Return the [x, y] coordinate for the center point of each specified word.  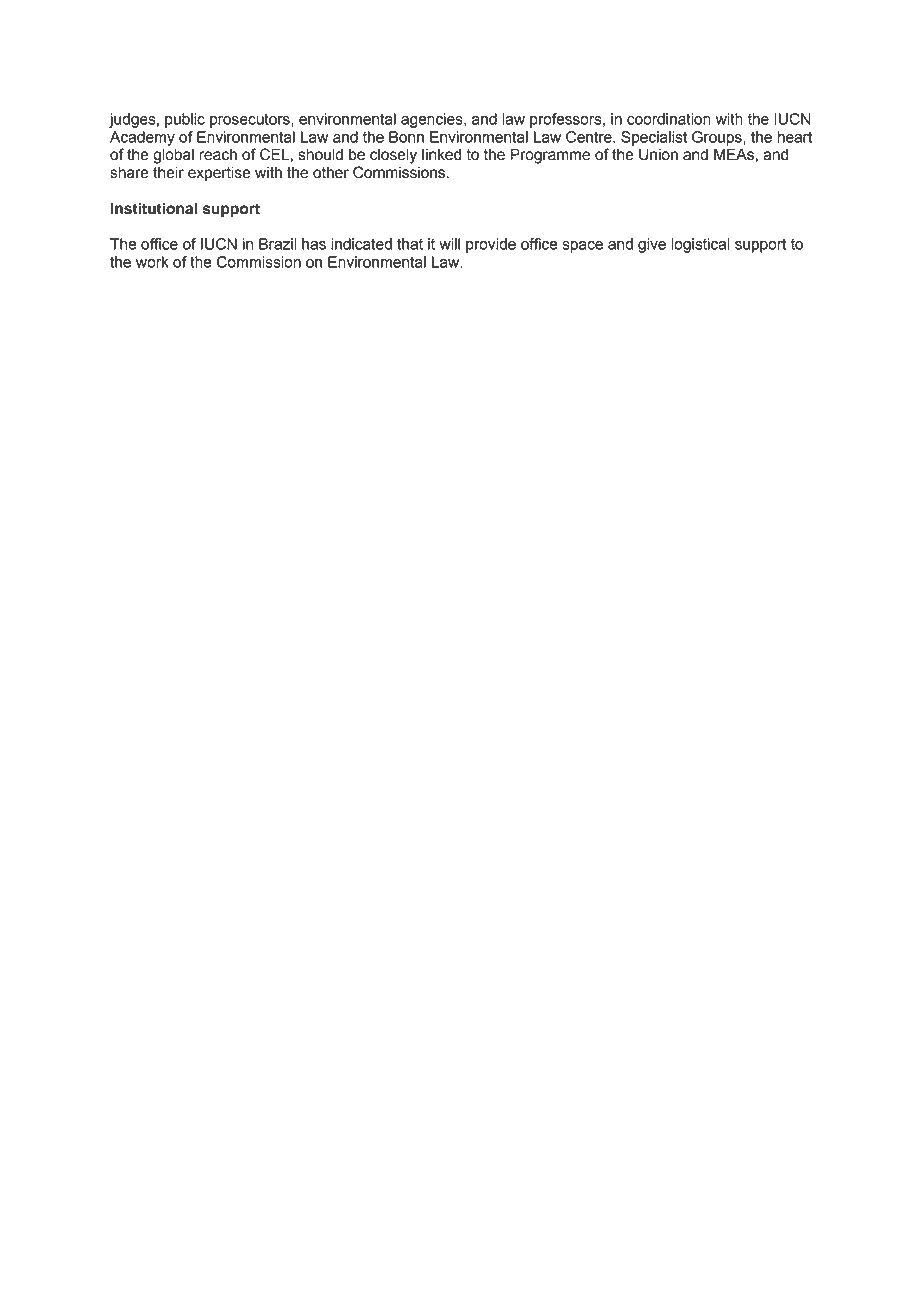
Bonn [406, 137]
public [185, 120]
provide [491, 245]
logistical [700, 245]
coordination [669, 119]
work [152, 262]
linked [441, 154]
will [449, 244]
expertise [219, 174]
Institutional [154, 208]
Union [658, 154]
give [652, 245]
